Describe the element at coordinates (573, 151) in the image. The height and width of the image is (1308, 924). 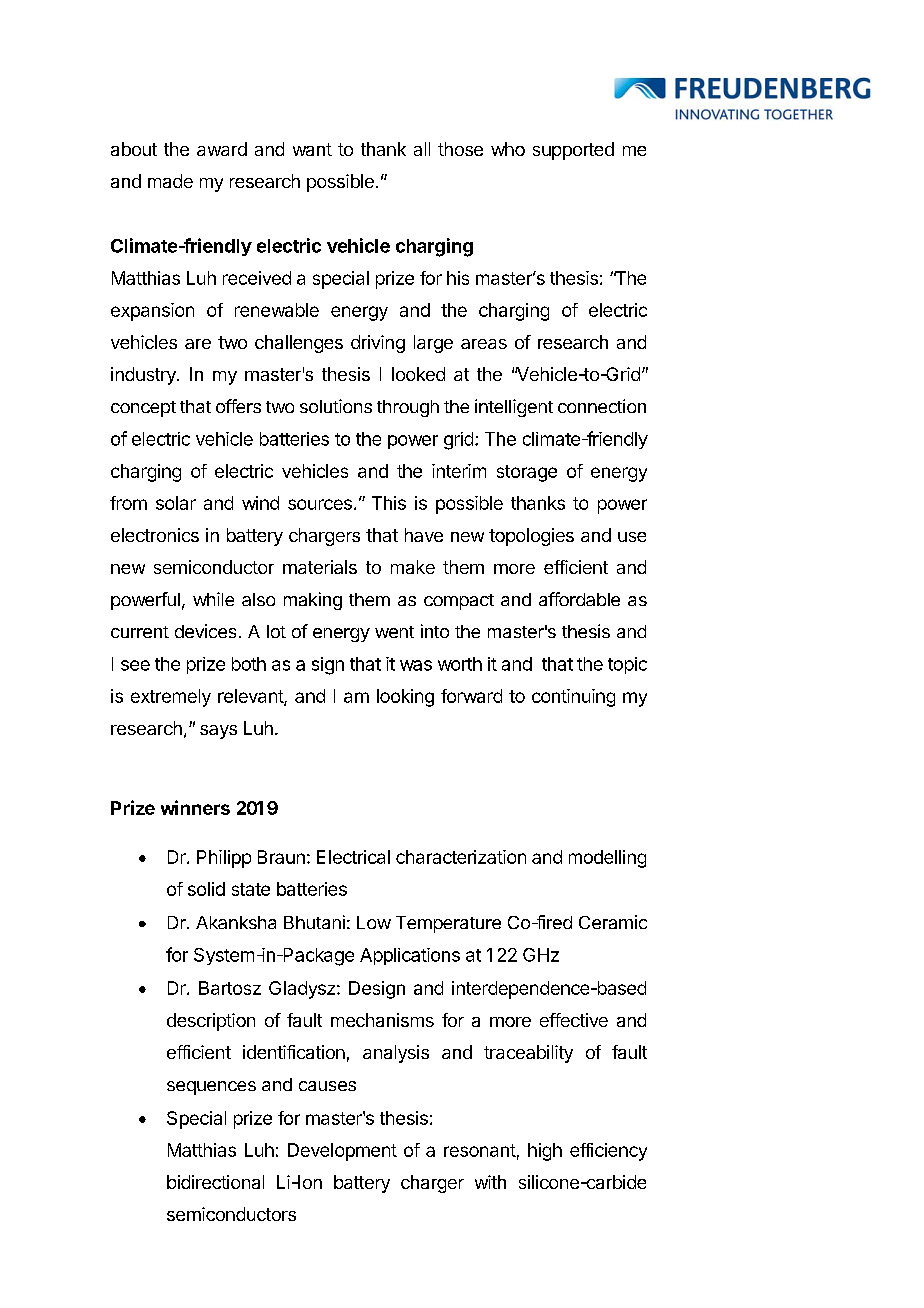
I see `supported` at that location.
